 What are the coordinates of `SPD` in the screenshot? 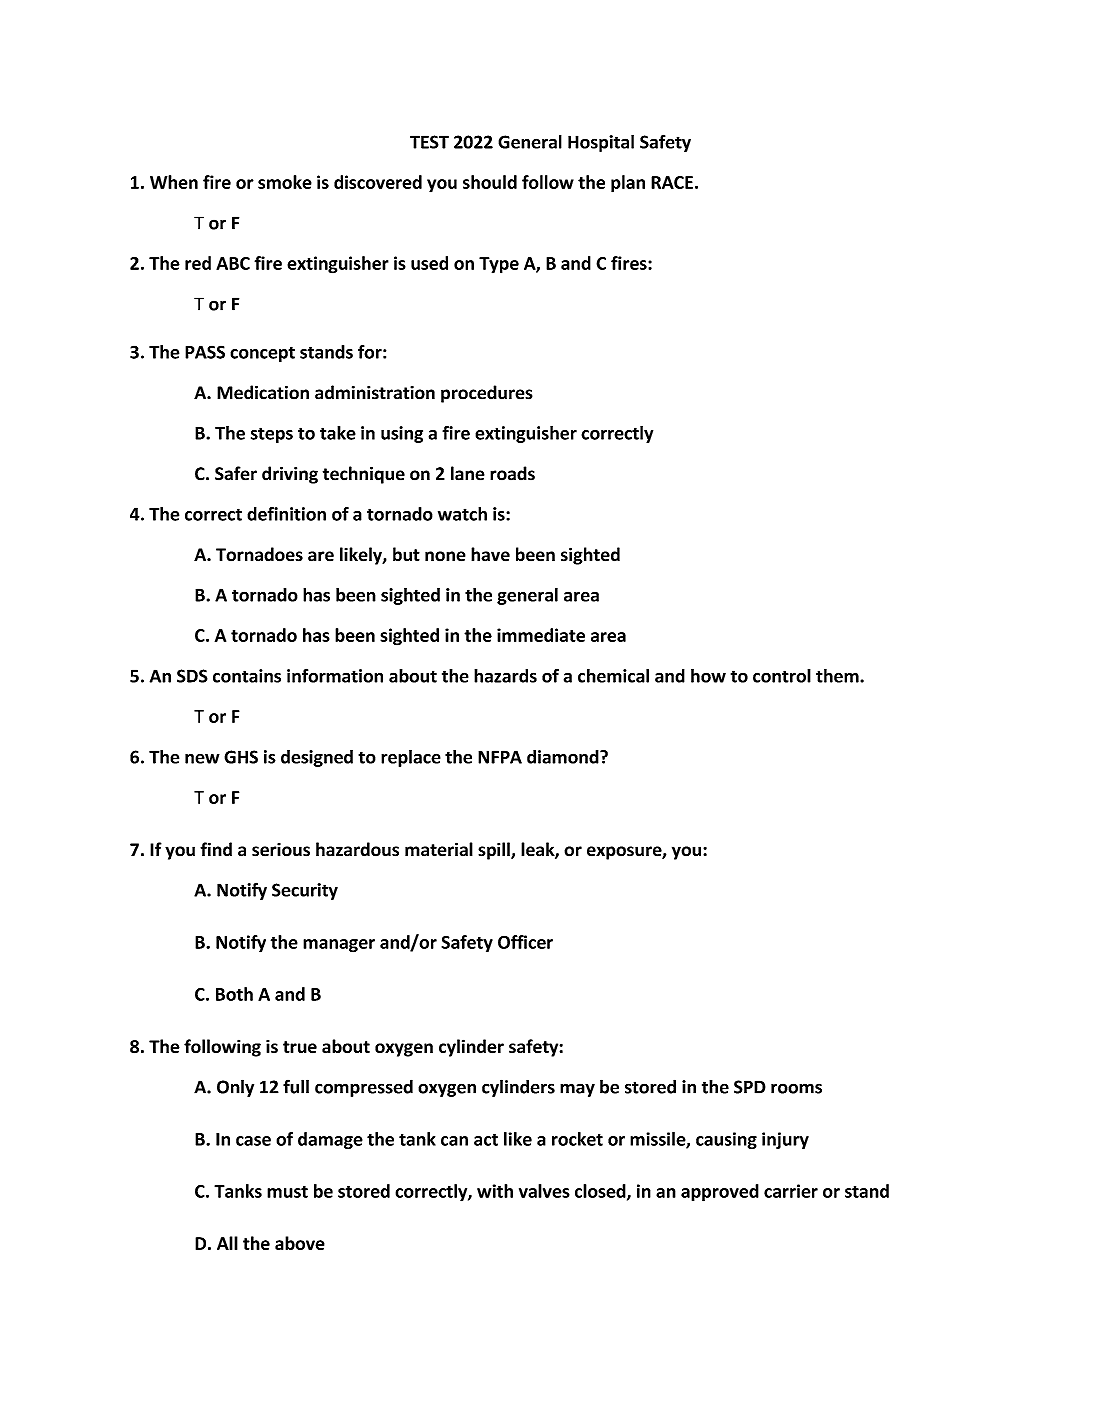 It's located at (750, 1087).
